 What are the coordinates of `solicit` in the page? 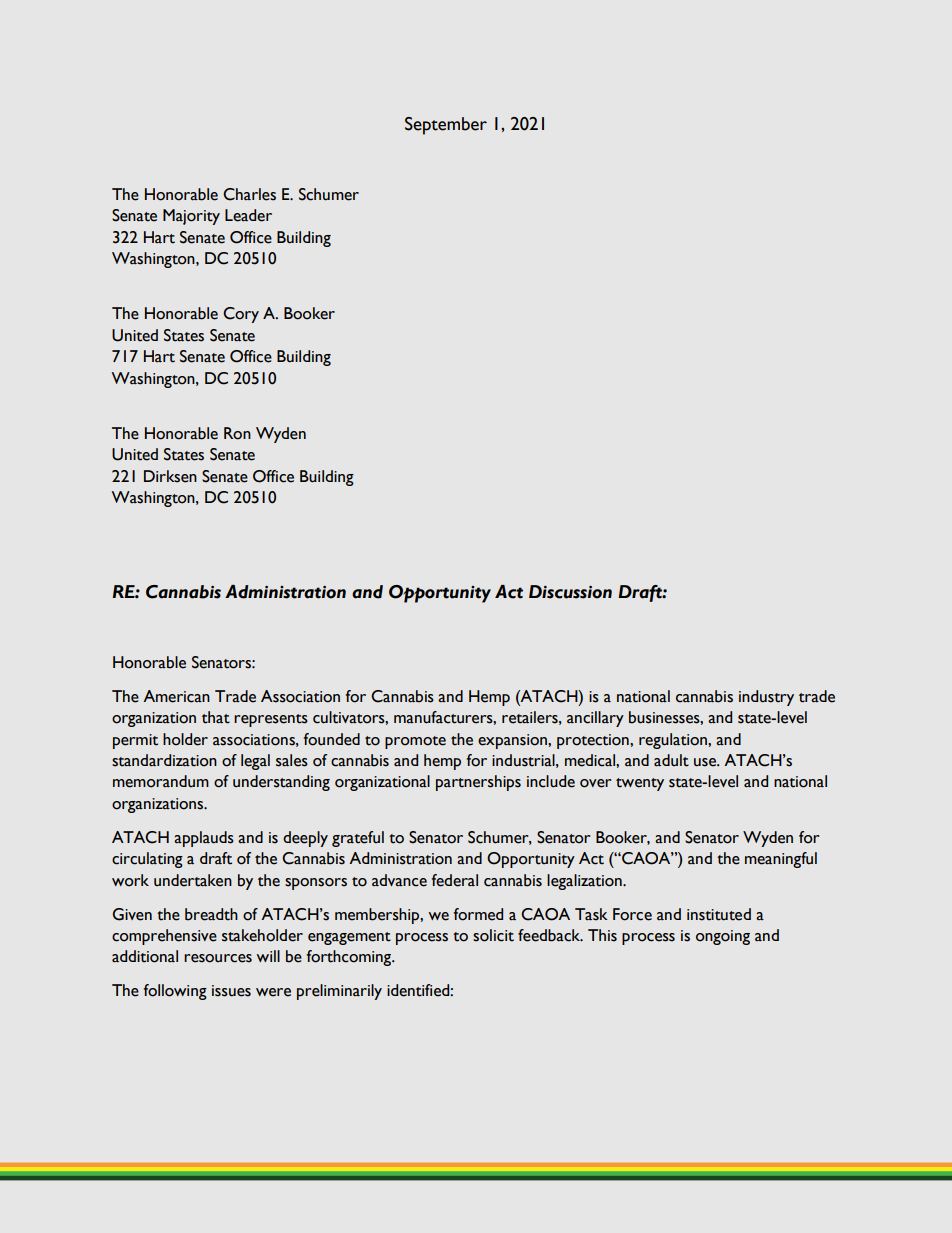 It's located at (493, 935).
